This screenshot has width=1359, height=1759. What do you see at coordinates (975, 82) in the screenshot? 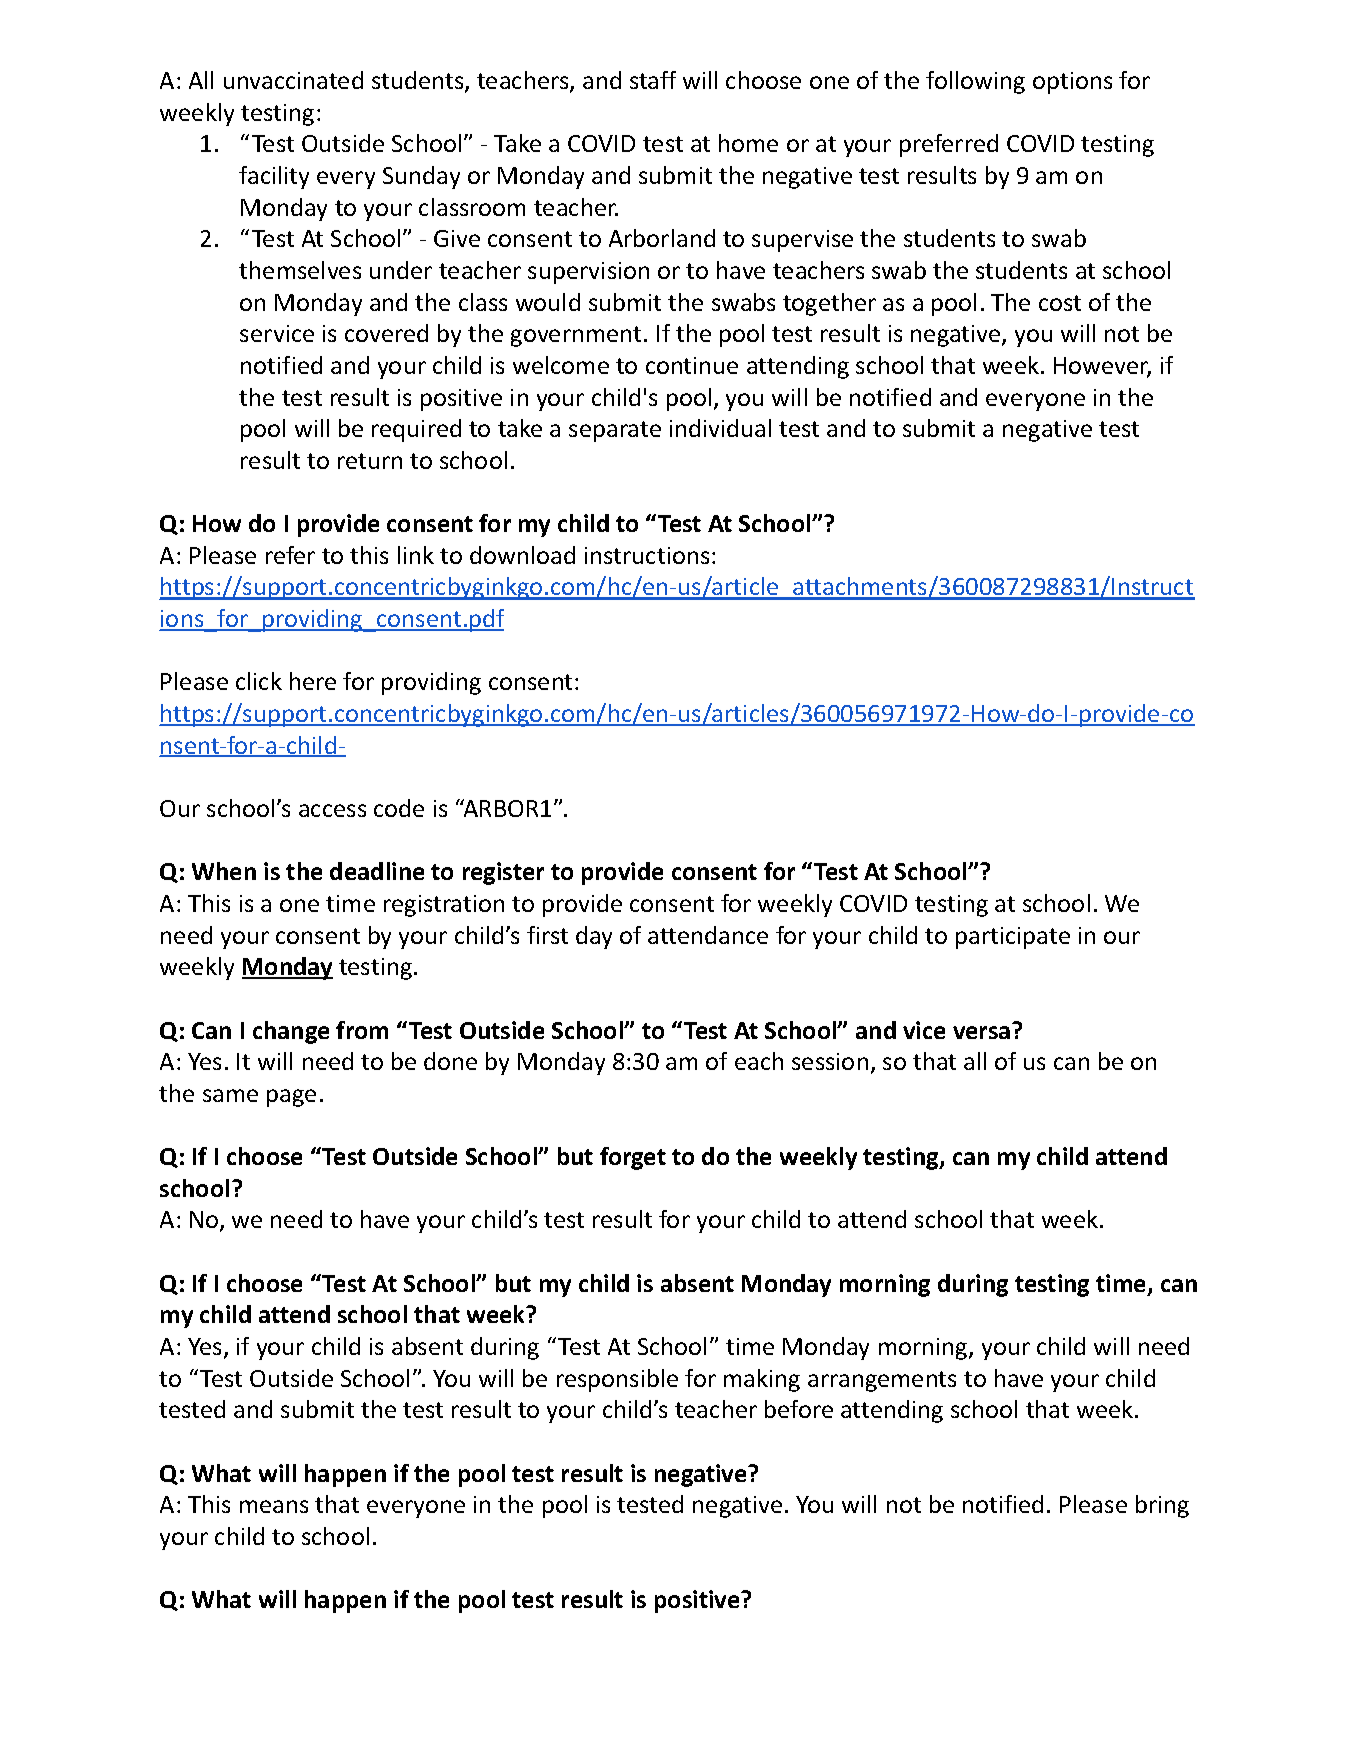
I see `following` at bounding box center [975, 82].
